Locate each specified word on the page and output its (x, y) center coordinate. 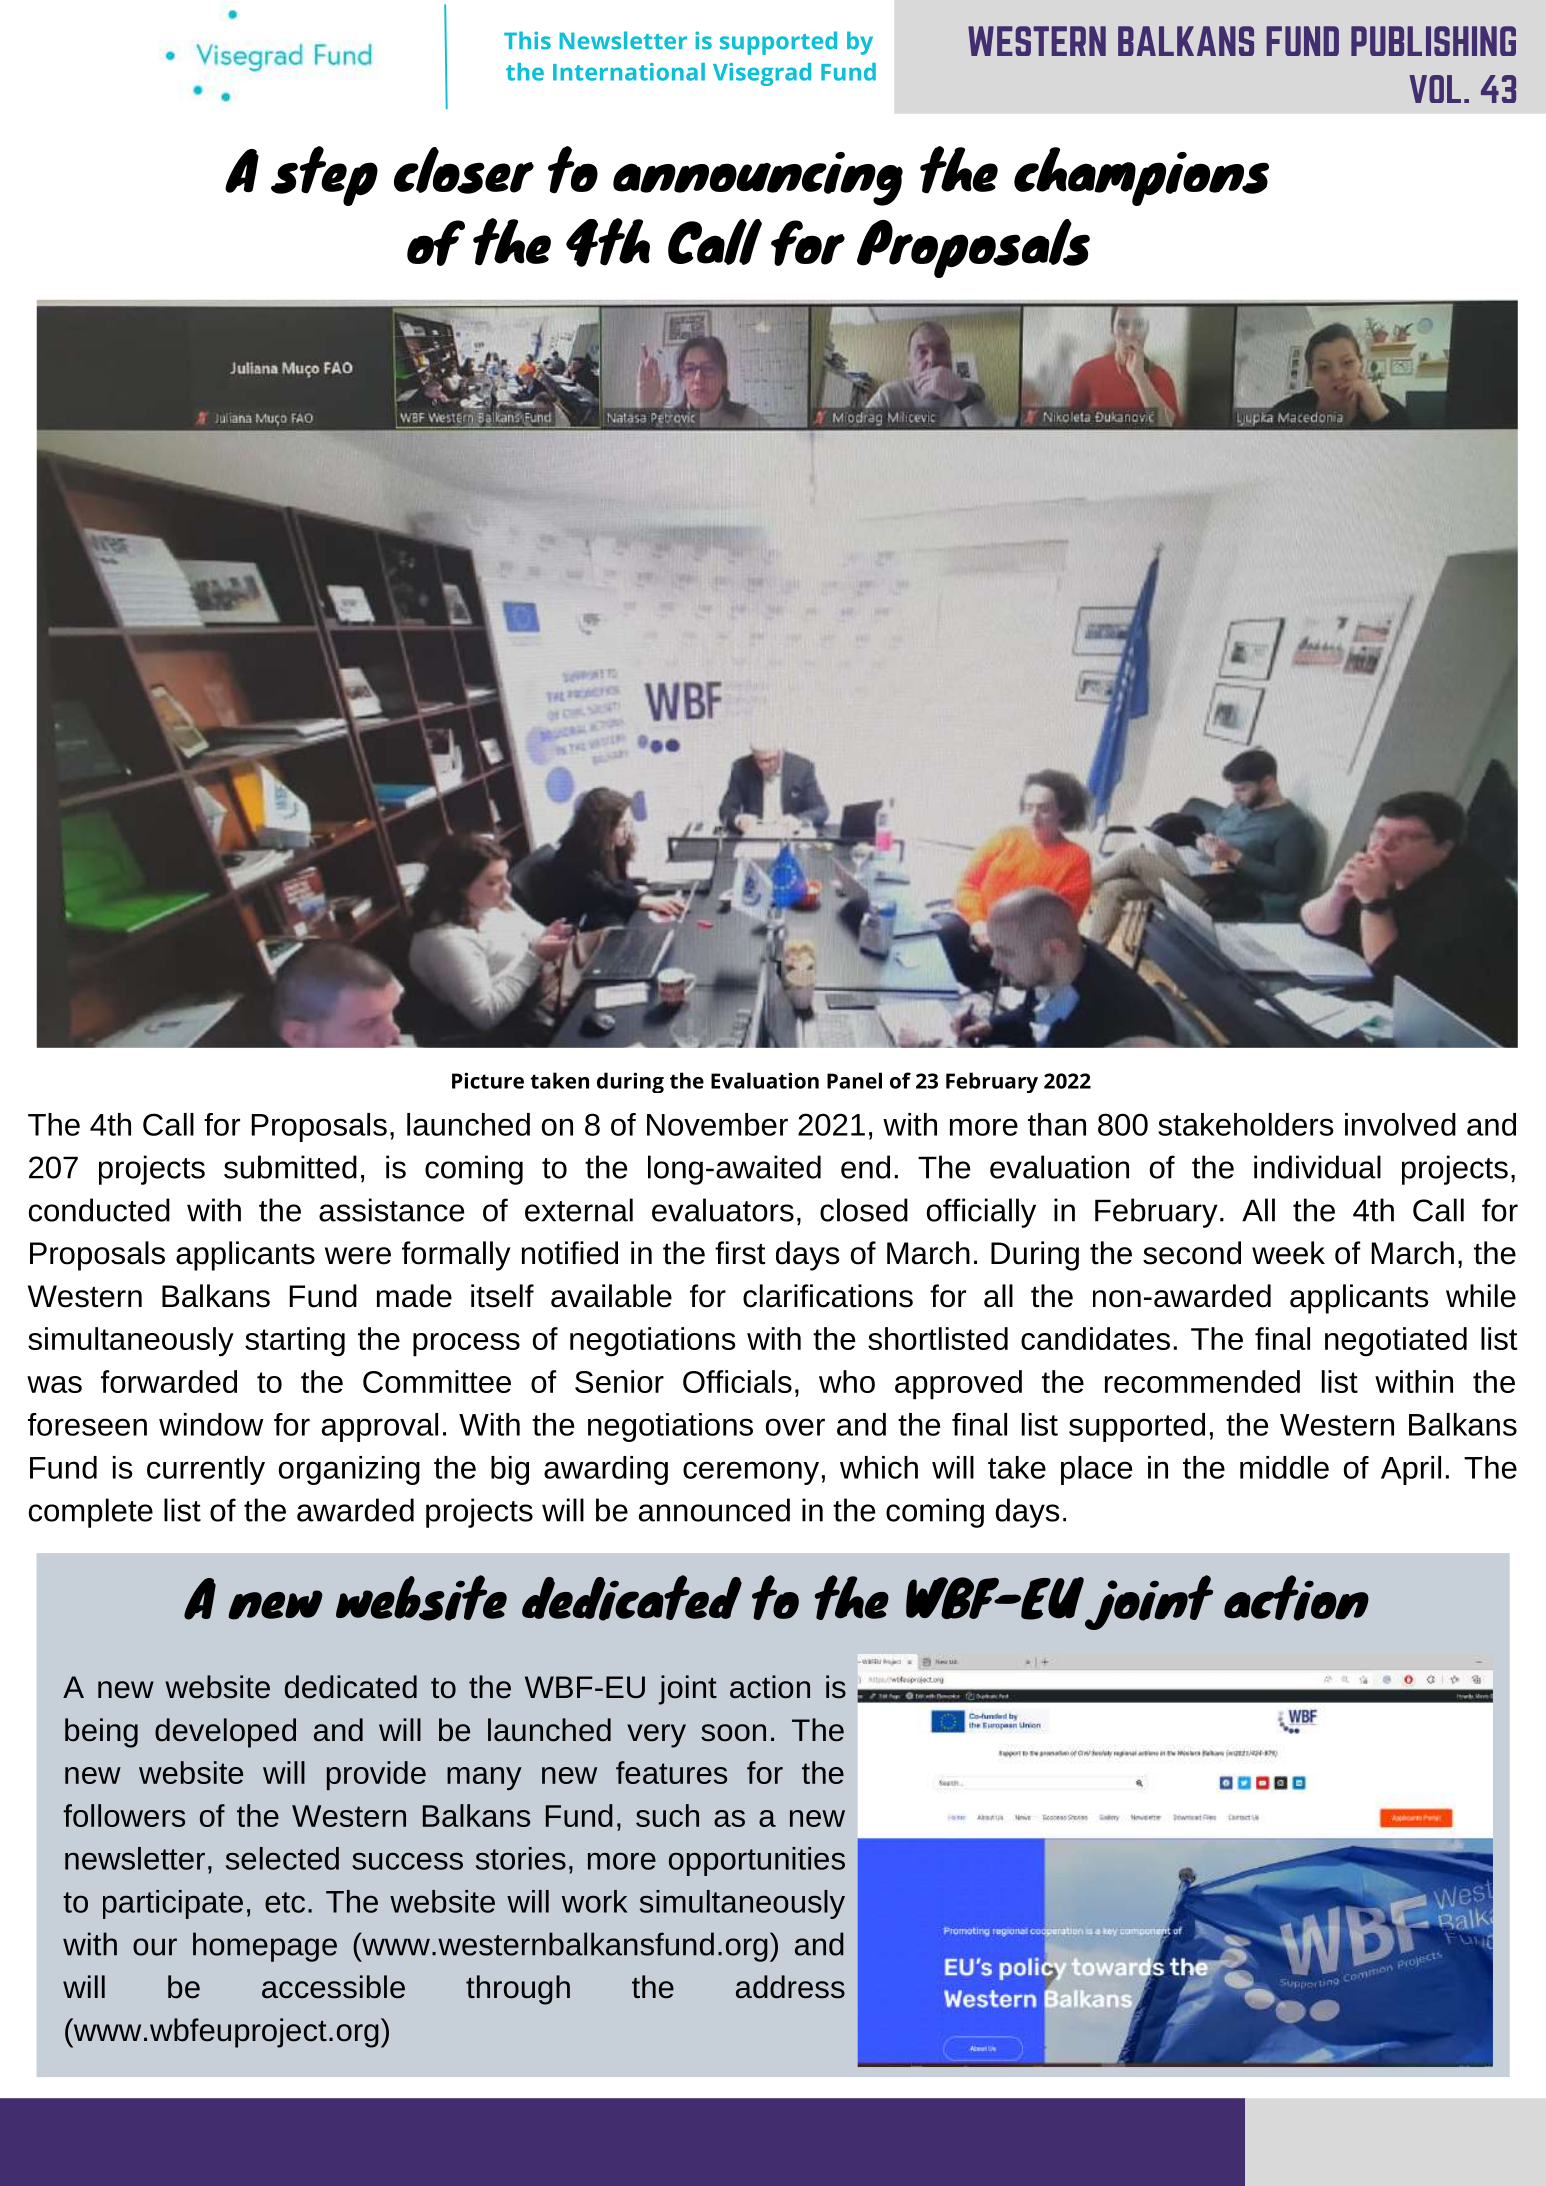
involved (1400, 1124)
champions (1141, 176)
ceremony (751, 1473)
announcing (758, 179)
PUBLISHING (1433, 41)
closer (464, 170)
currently (206, 1470)
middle (1284, 1467)
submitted (290, 1167)
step (324, 176)
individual (1317, 1167)
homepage (265, 1947)
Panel (854, 1080)
